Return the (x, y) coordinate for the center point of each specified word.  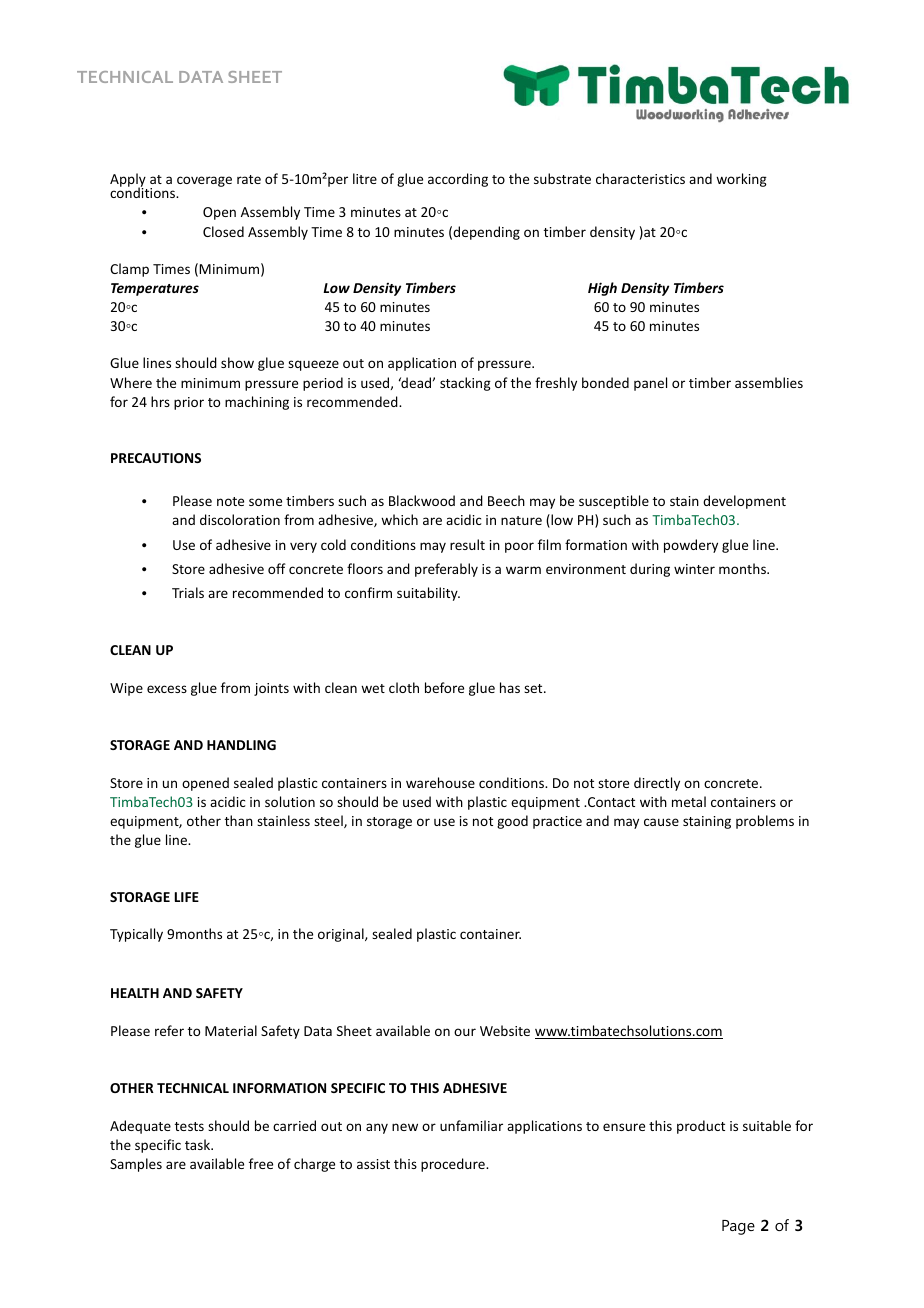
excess (167, 689)
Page (738, 1227)
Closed (223, 231)
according (458, 180)
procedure (454, 1165)
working (741, 180)
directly (657, 784)
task (199, 1144)
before (444, 687)
